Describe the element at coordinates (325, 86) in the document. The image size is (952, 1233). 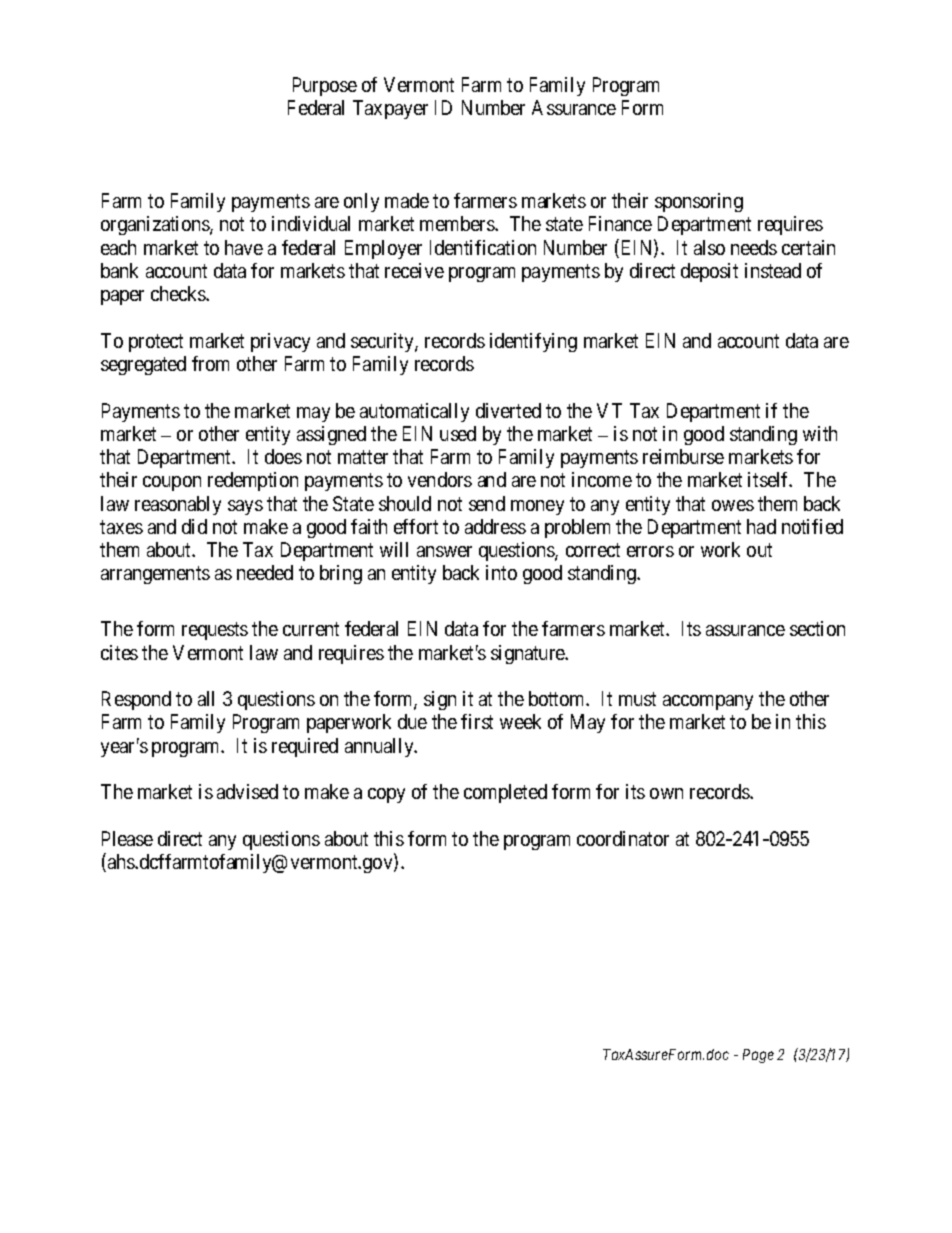
I see `Purpose` at that location.
